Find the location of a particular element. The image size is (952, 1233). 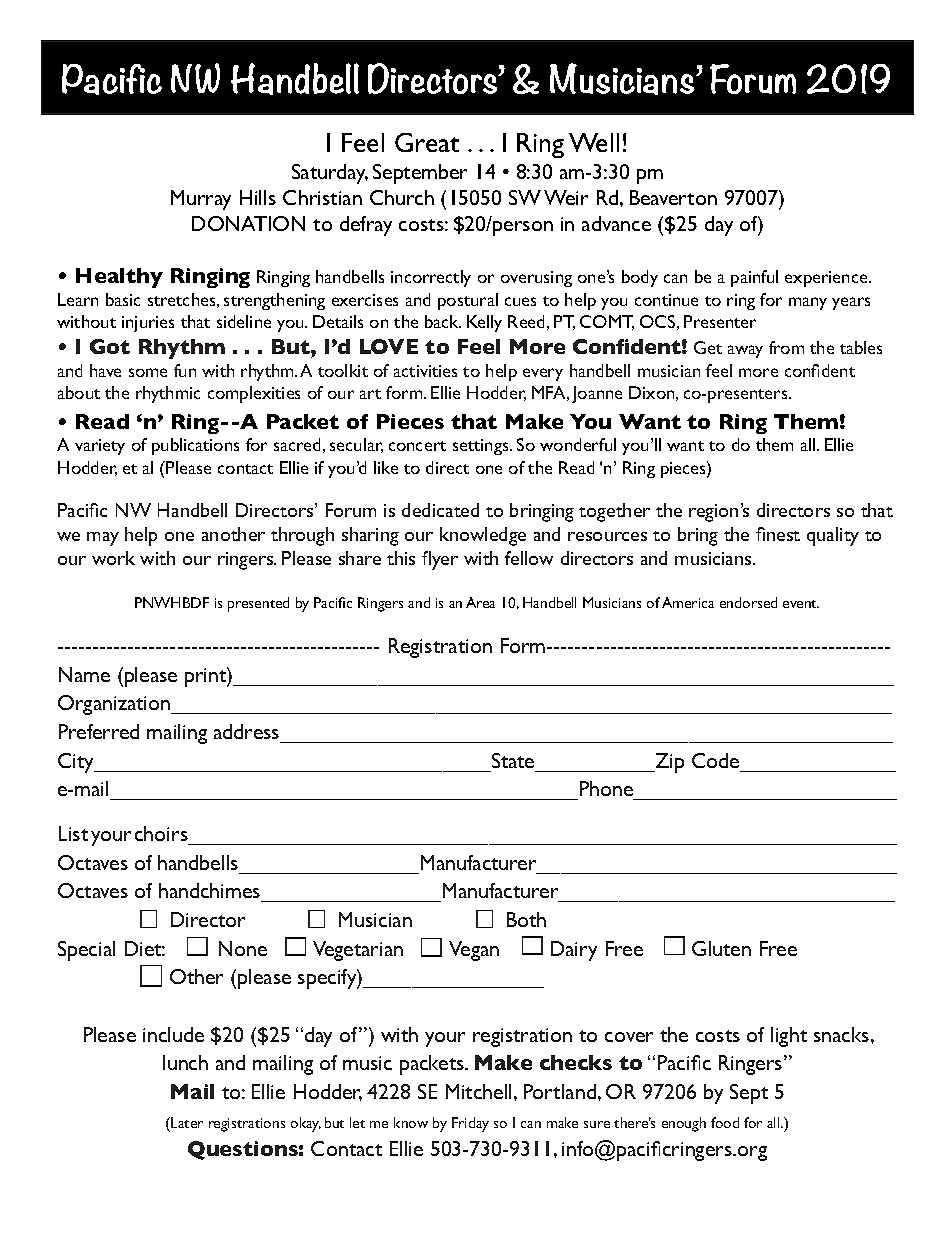

publications is located at coordinates (195, 446).
